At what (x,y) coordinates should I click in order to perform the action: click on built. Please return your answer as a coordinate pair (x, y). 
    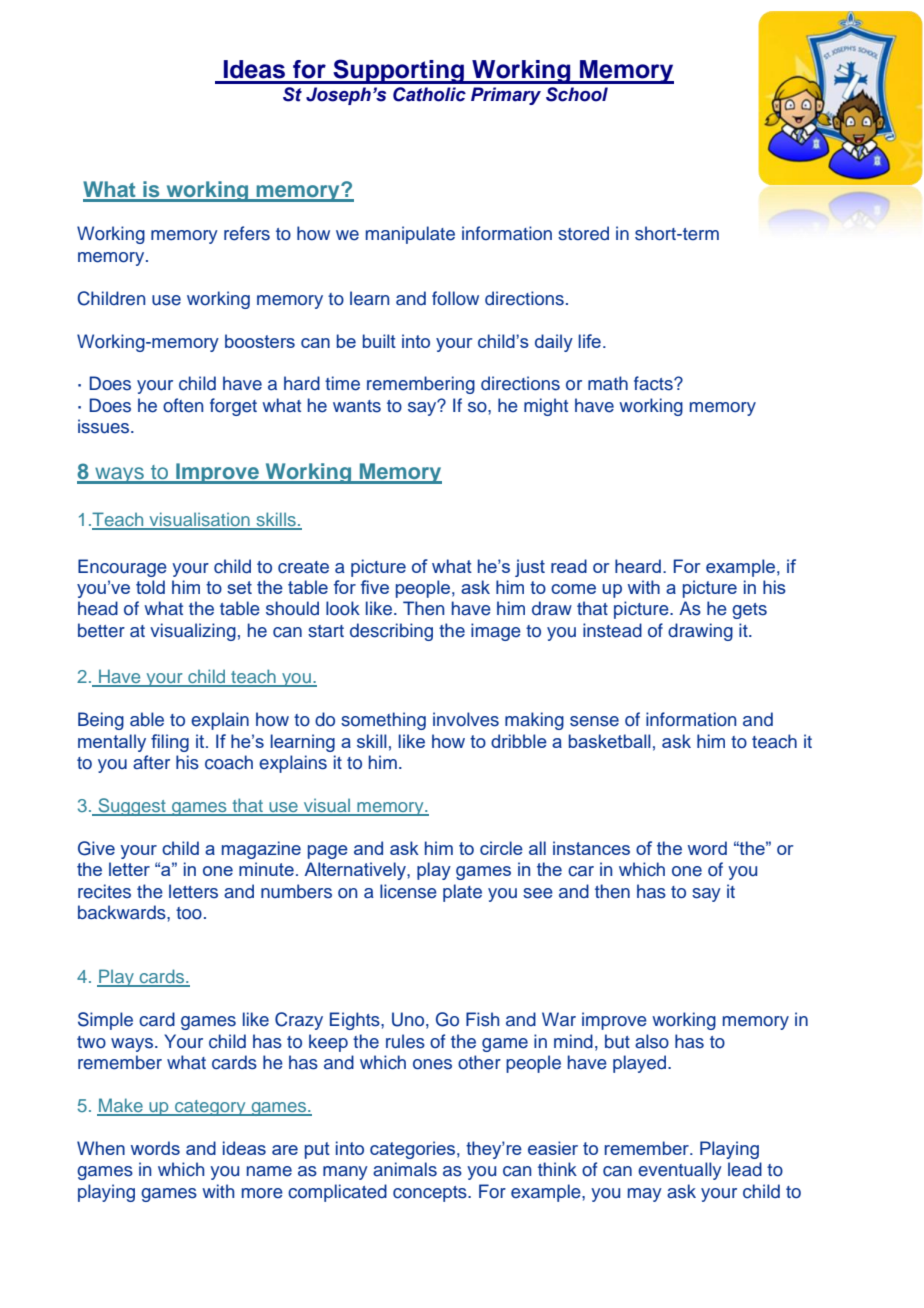
    Looking at the image, I should click on (379, 341).
